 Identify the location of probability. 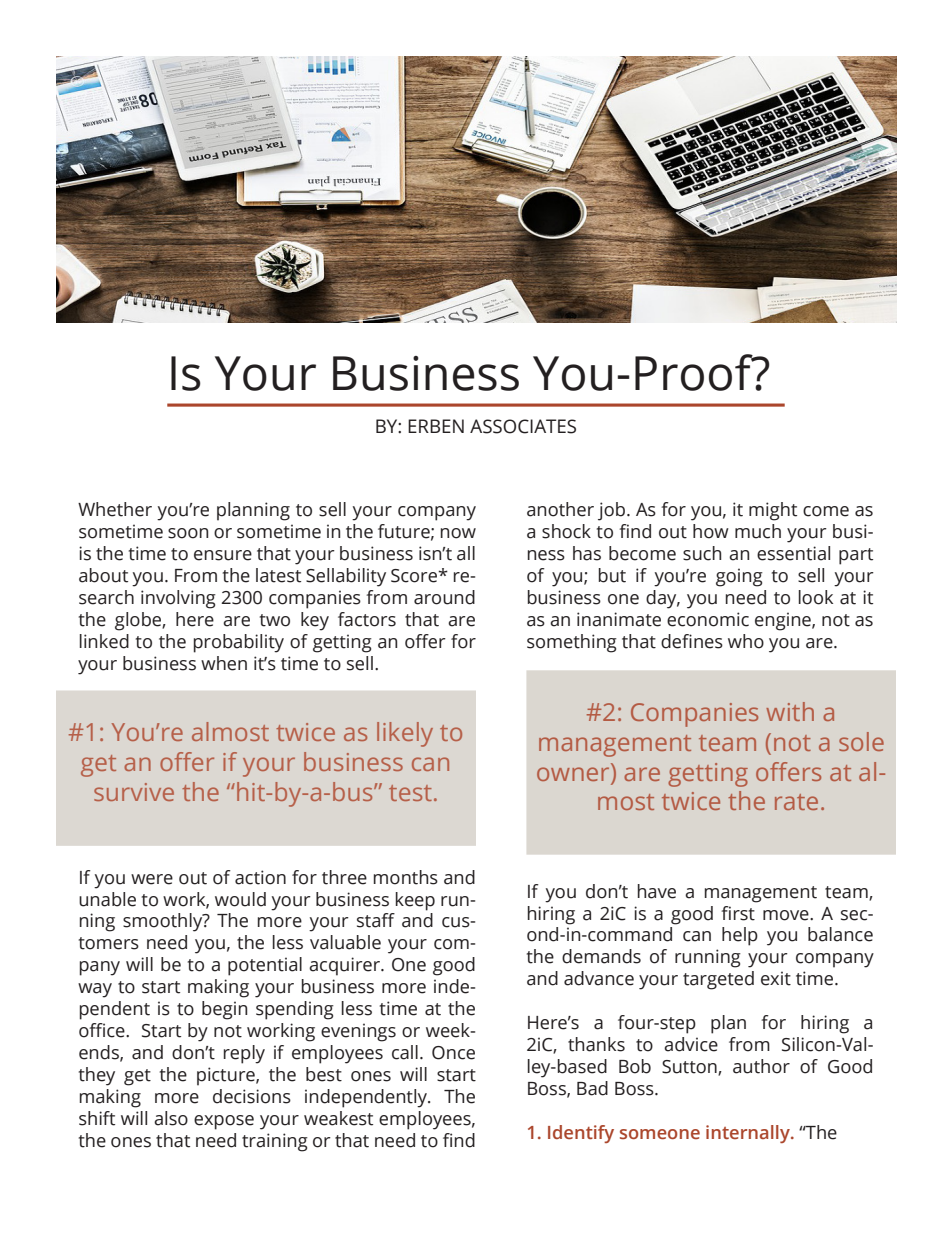
(239, 643).
